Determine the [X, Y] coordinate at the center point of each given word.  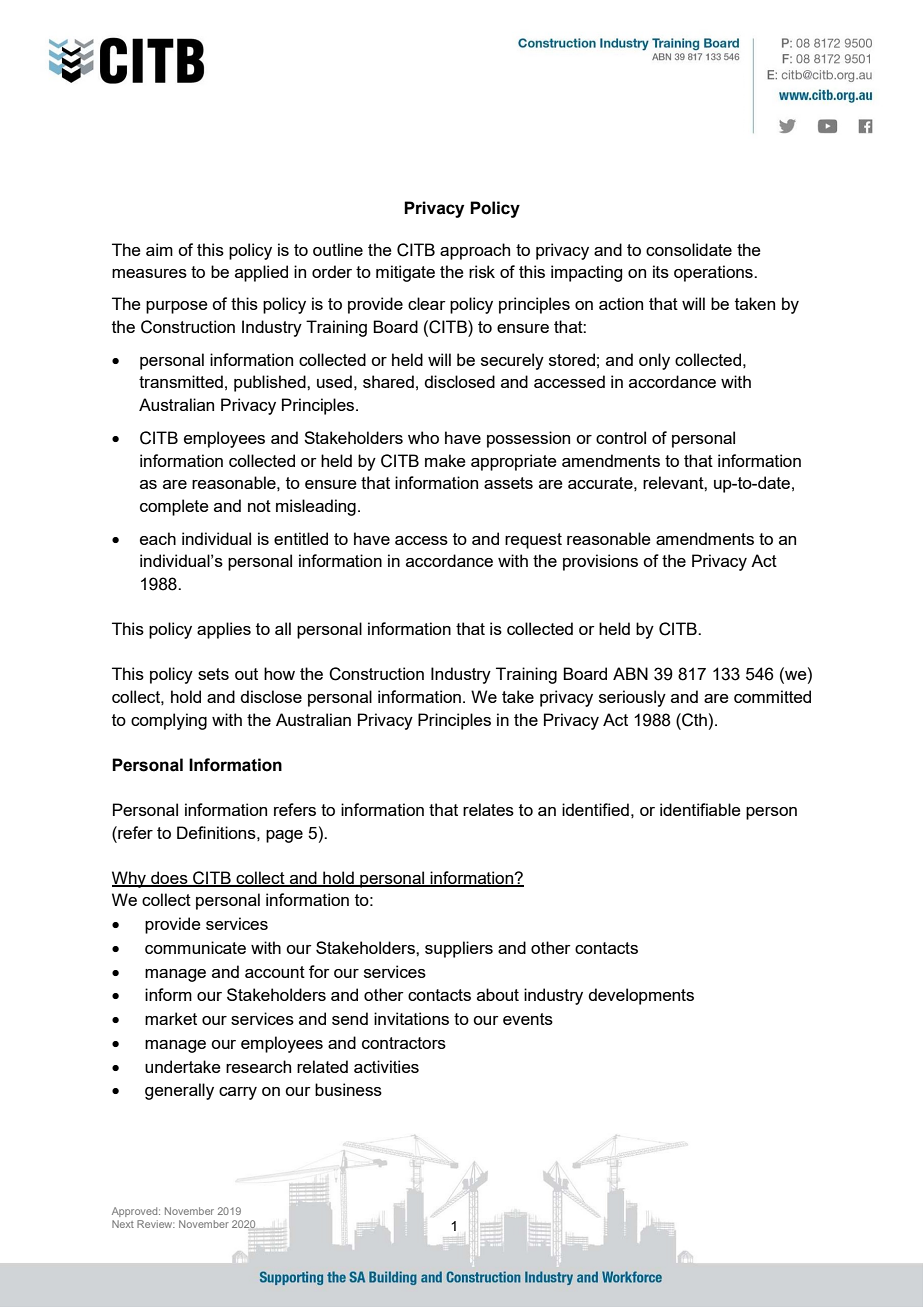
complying [169, 721]
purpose [177, 307]
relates [488, 809]
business [348, 1089]
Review [156, 1224]
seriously [632, 698]
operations [714, 273]
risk [482, 271]
